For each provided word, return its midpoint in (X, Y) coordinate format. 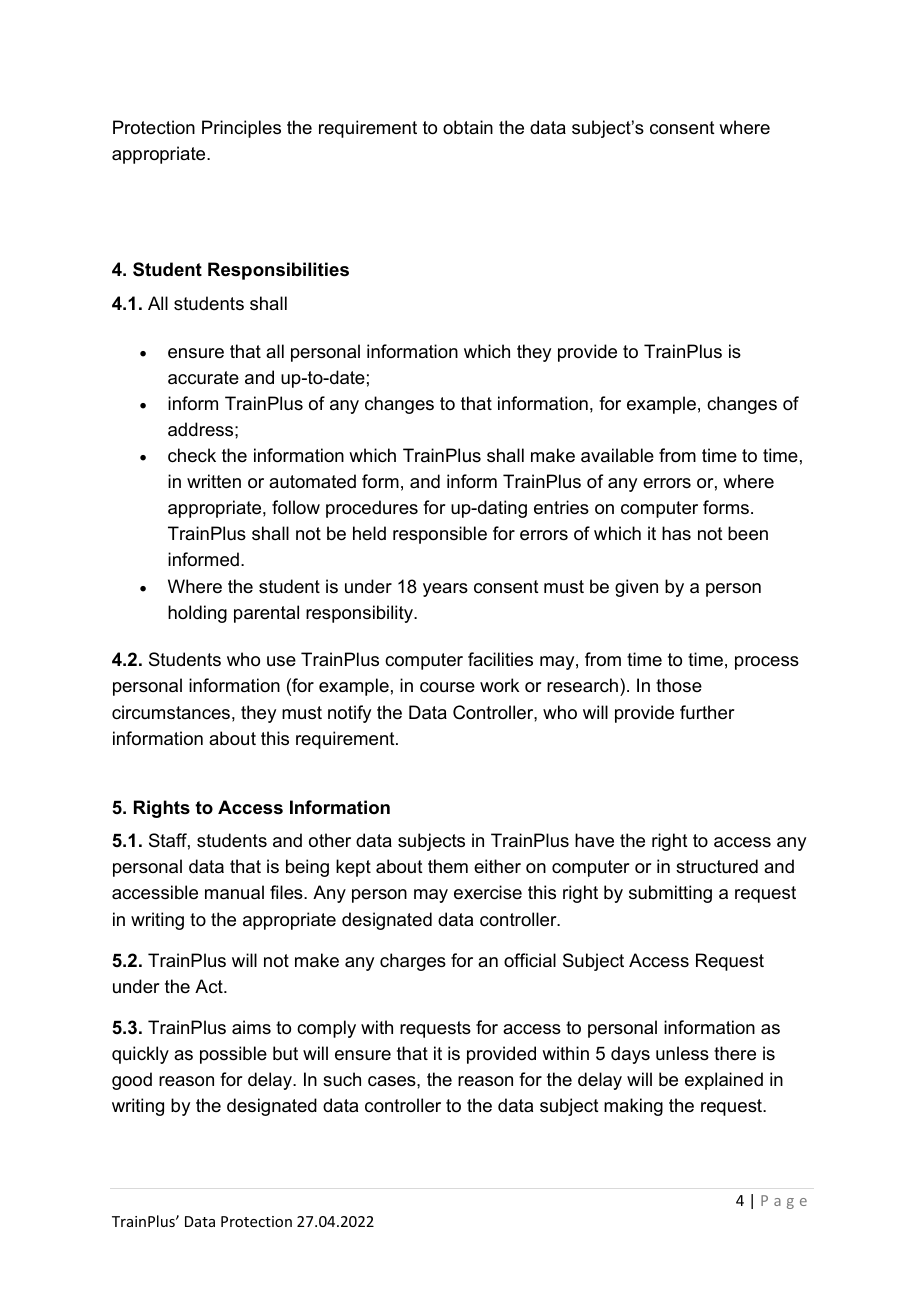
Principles (241, 129)
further (707, 712)
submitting (670, 894)
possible (233, 1055)
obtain (468, 127)
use (281, 661)
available (617, 455)
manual (234, 892)
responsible (440, 535)
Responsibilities (278, 271)
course (447, 687)
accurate (203, 378)
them (448, 866)
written (214, 481)
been (748, 533)
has (676, 533)
